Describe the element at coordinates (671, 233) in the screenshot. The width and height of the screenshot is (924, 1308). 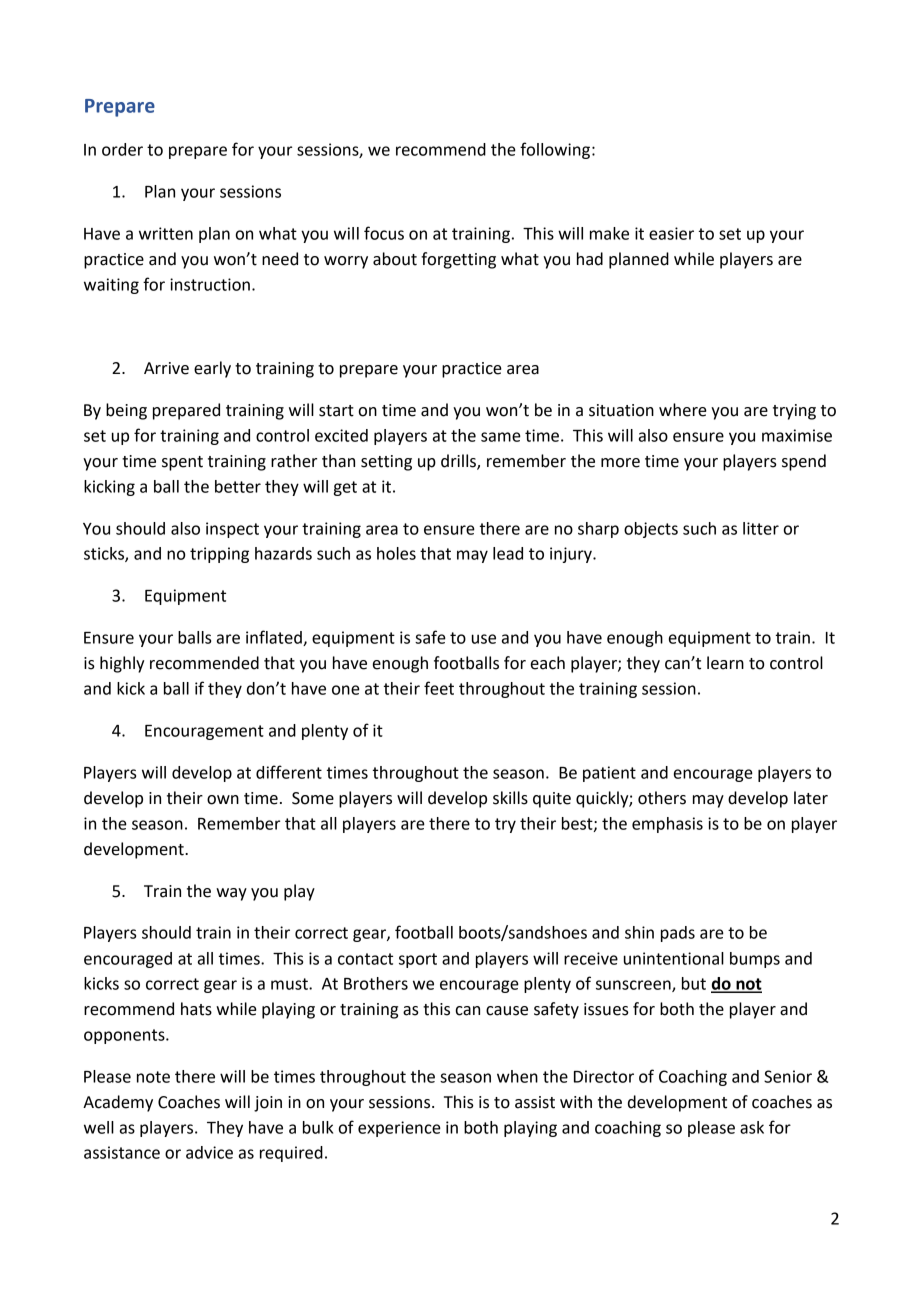
I see `easier` at that location.
